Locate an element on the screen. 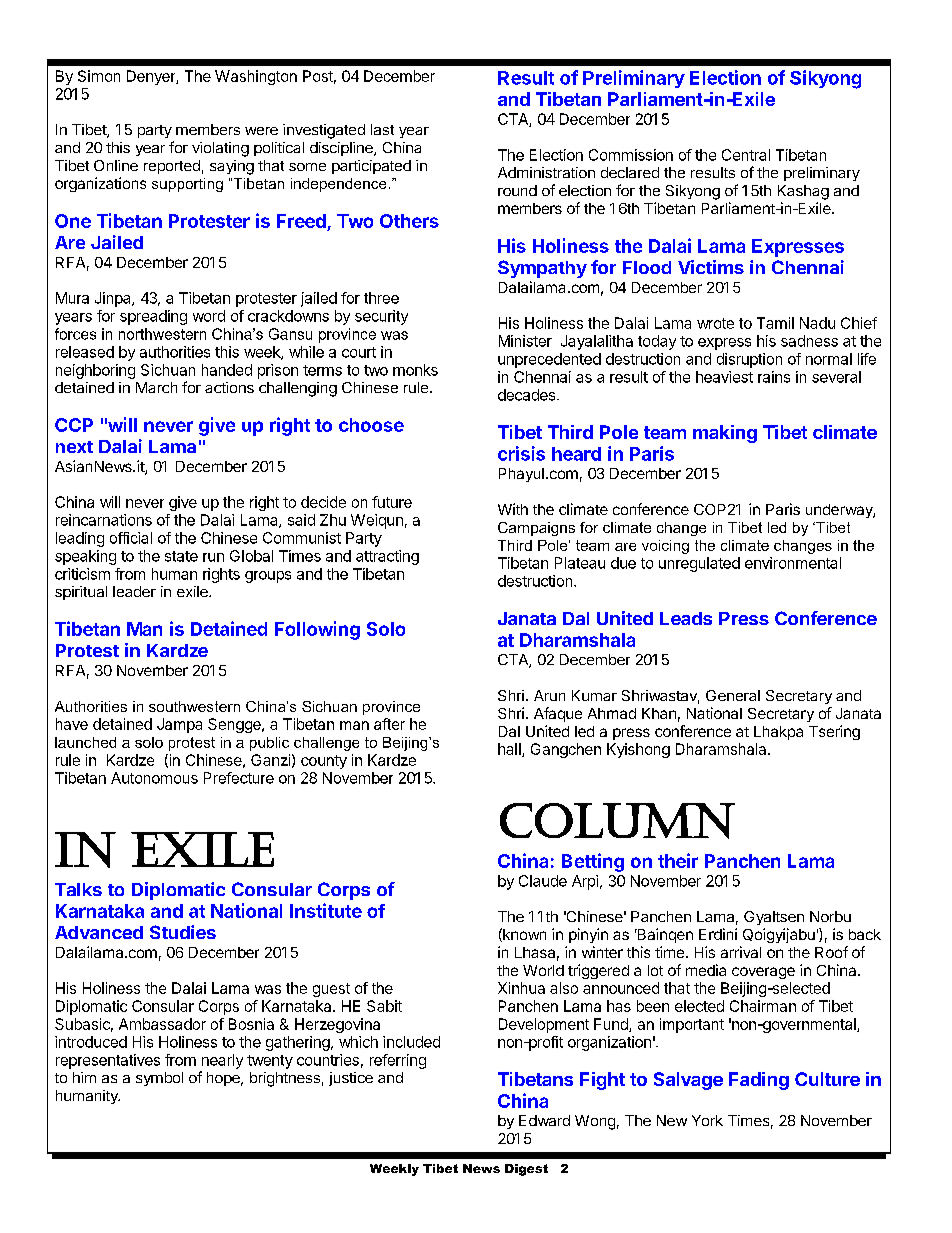  attracting is located at coordinates (387, 557).
